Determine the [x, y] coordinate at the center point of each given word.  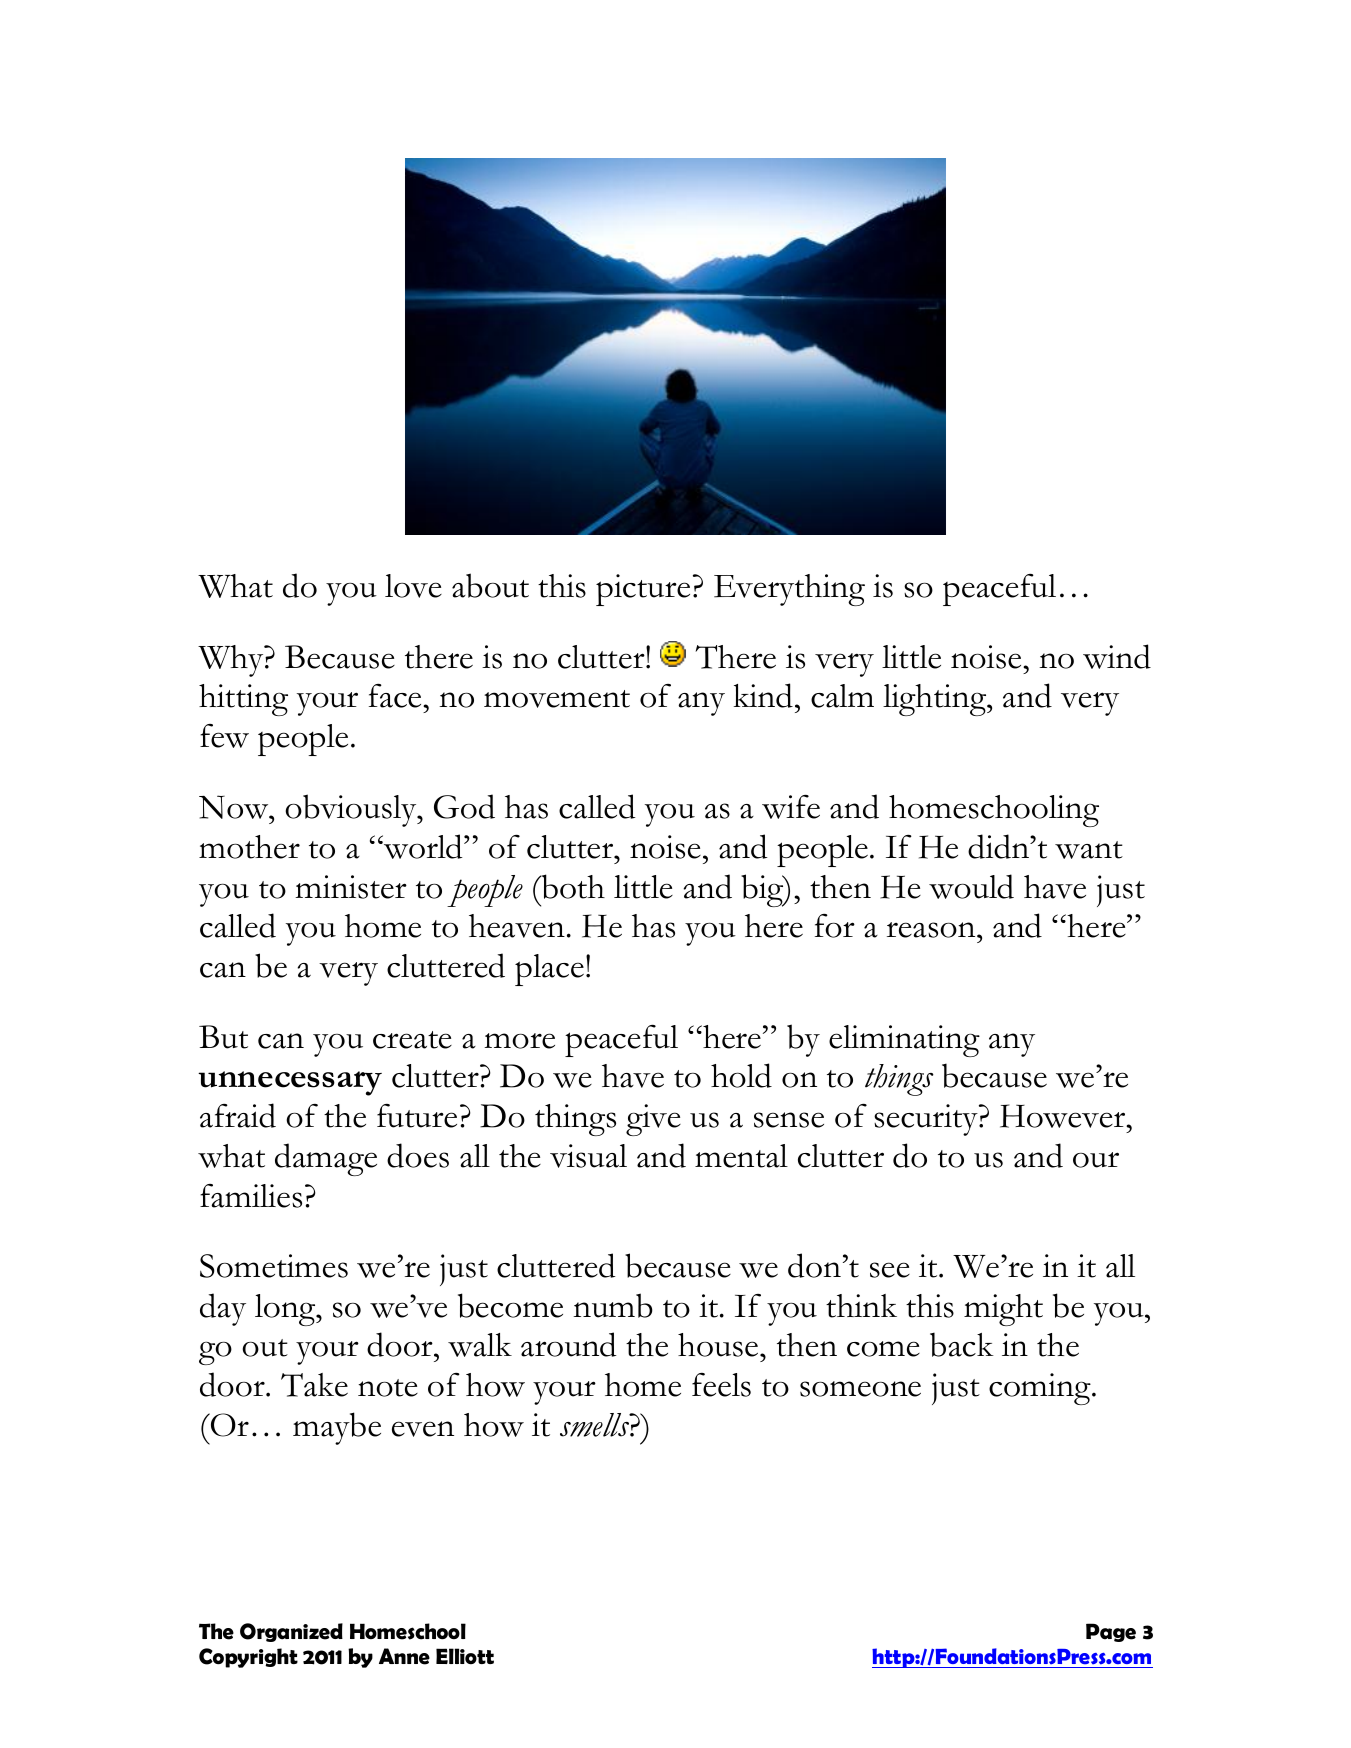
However [1064, 1116]
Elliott [465, 1656]
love [413, 586]
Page [1111, 1632]
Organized [291, 1632]
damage [326, 1159]
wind [1117, 656]
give [653, 1120]
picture [643, 590]
